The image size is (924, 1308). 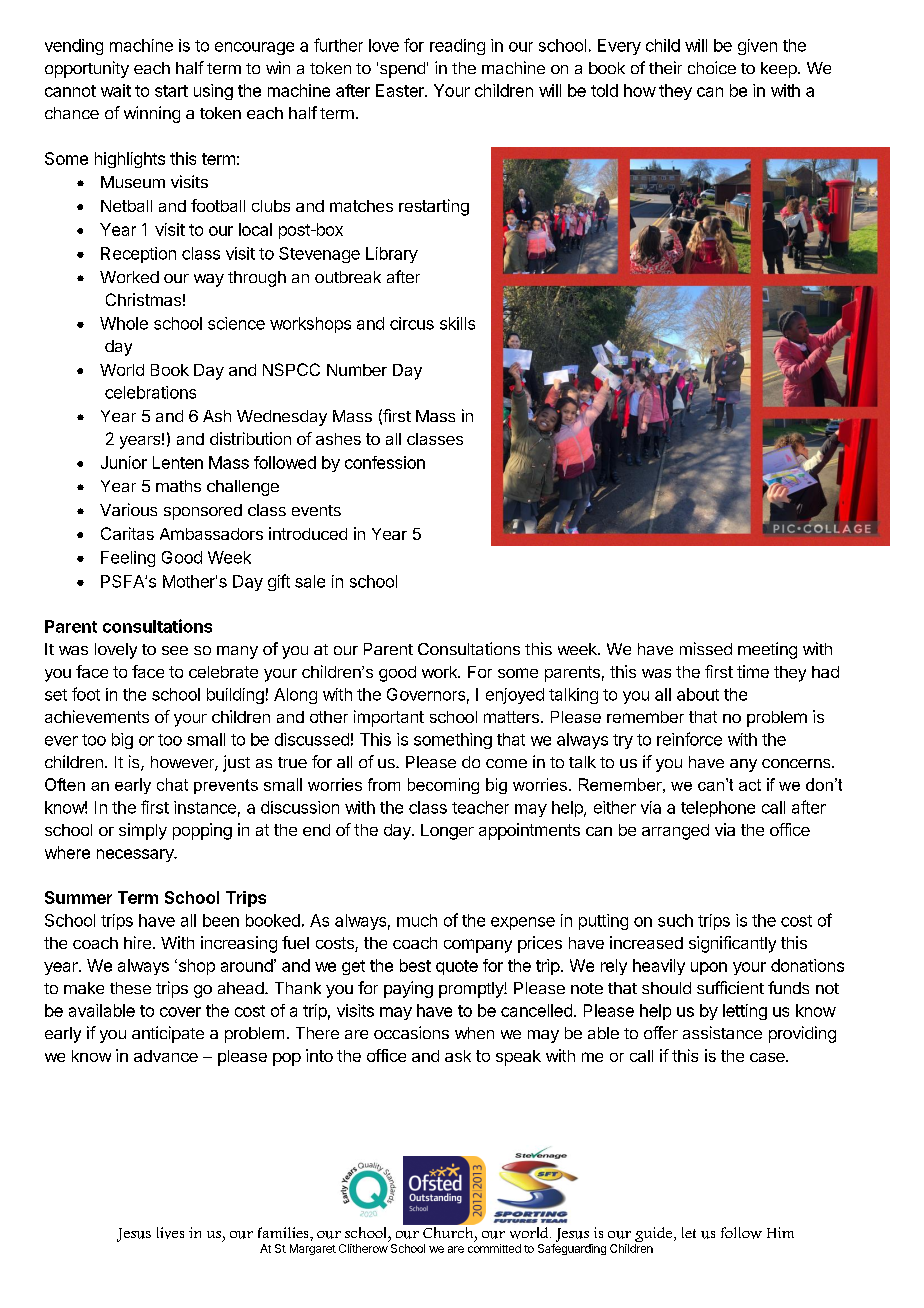 What do you see at coordinates (515, 696) in the screenshot?
I see `enjoyed` at bounding box center [515, 696].
